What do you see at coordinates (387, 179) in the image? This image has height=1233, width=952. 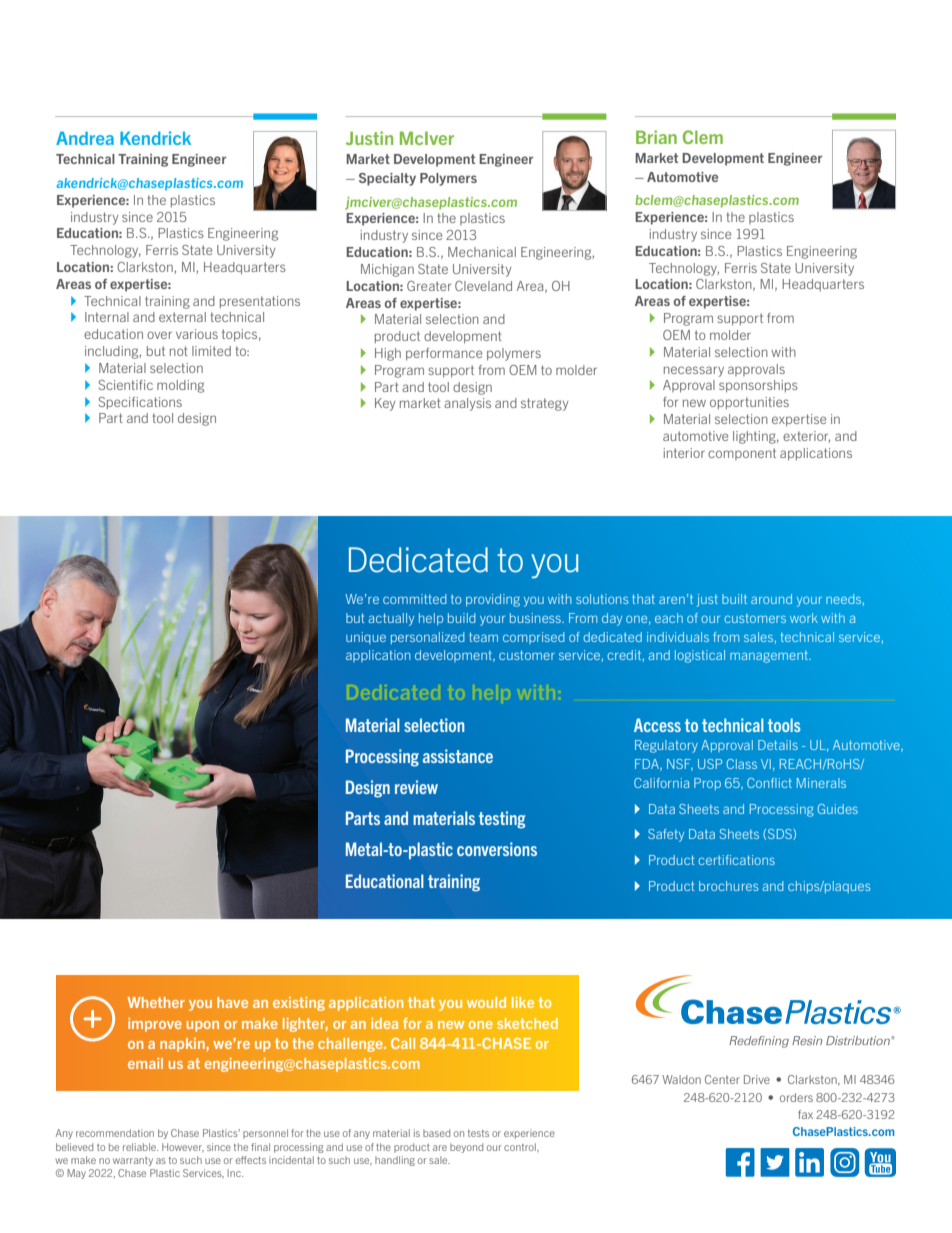 I see `Specialty` at bounding box center [387, 179].
